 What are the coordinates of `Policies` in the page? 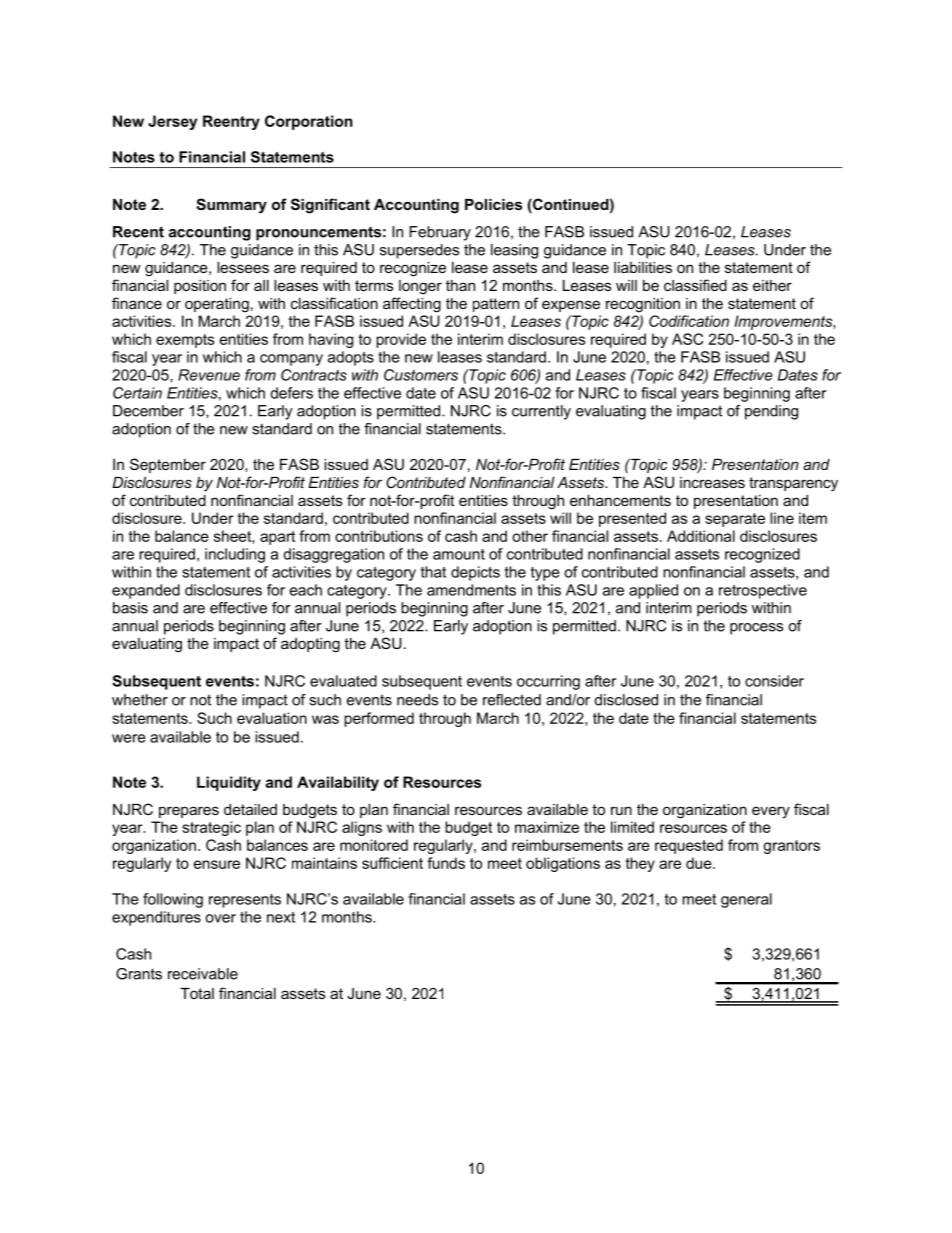 It's located at (493, 204).
